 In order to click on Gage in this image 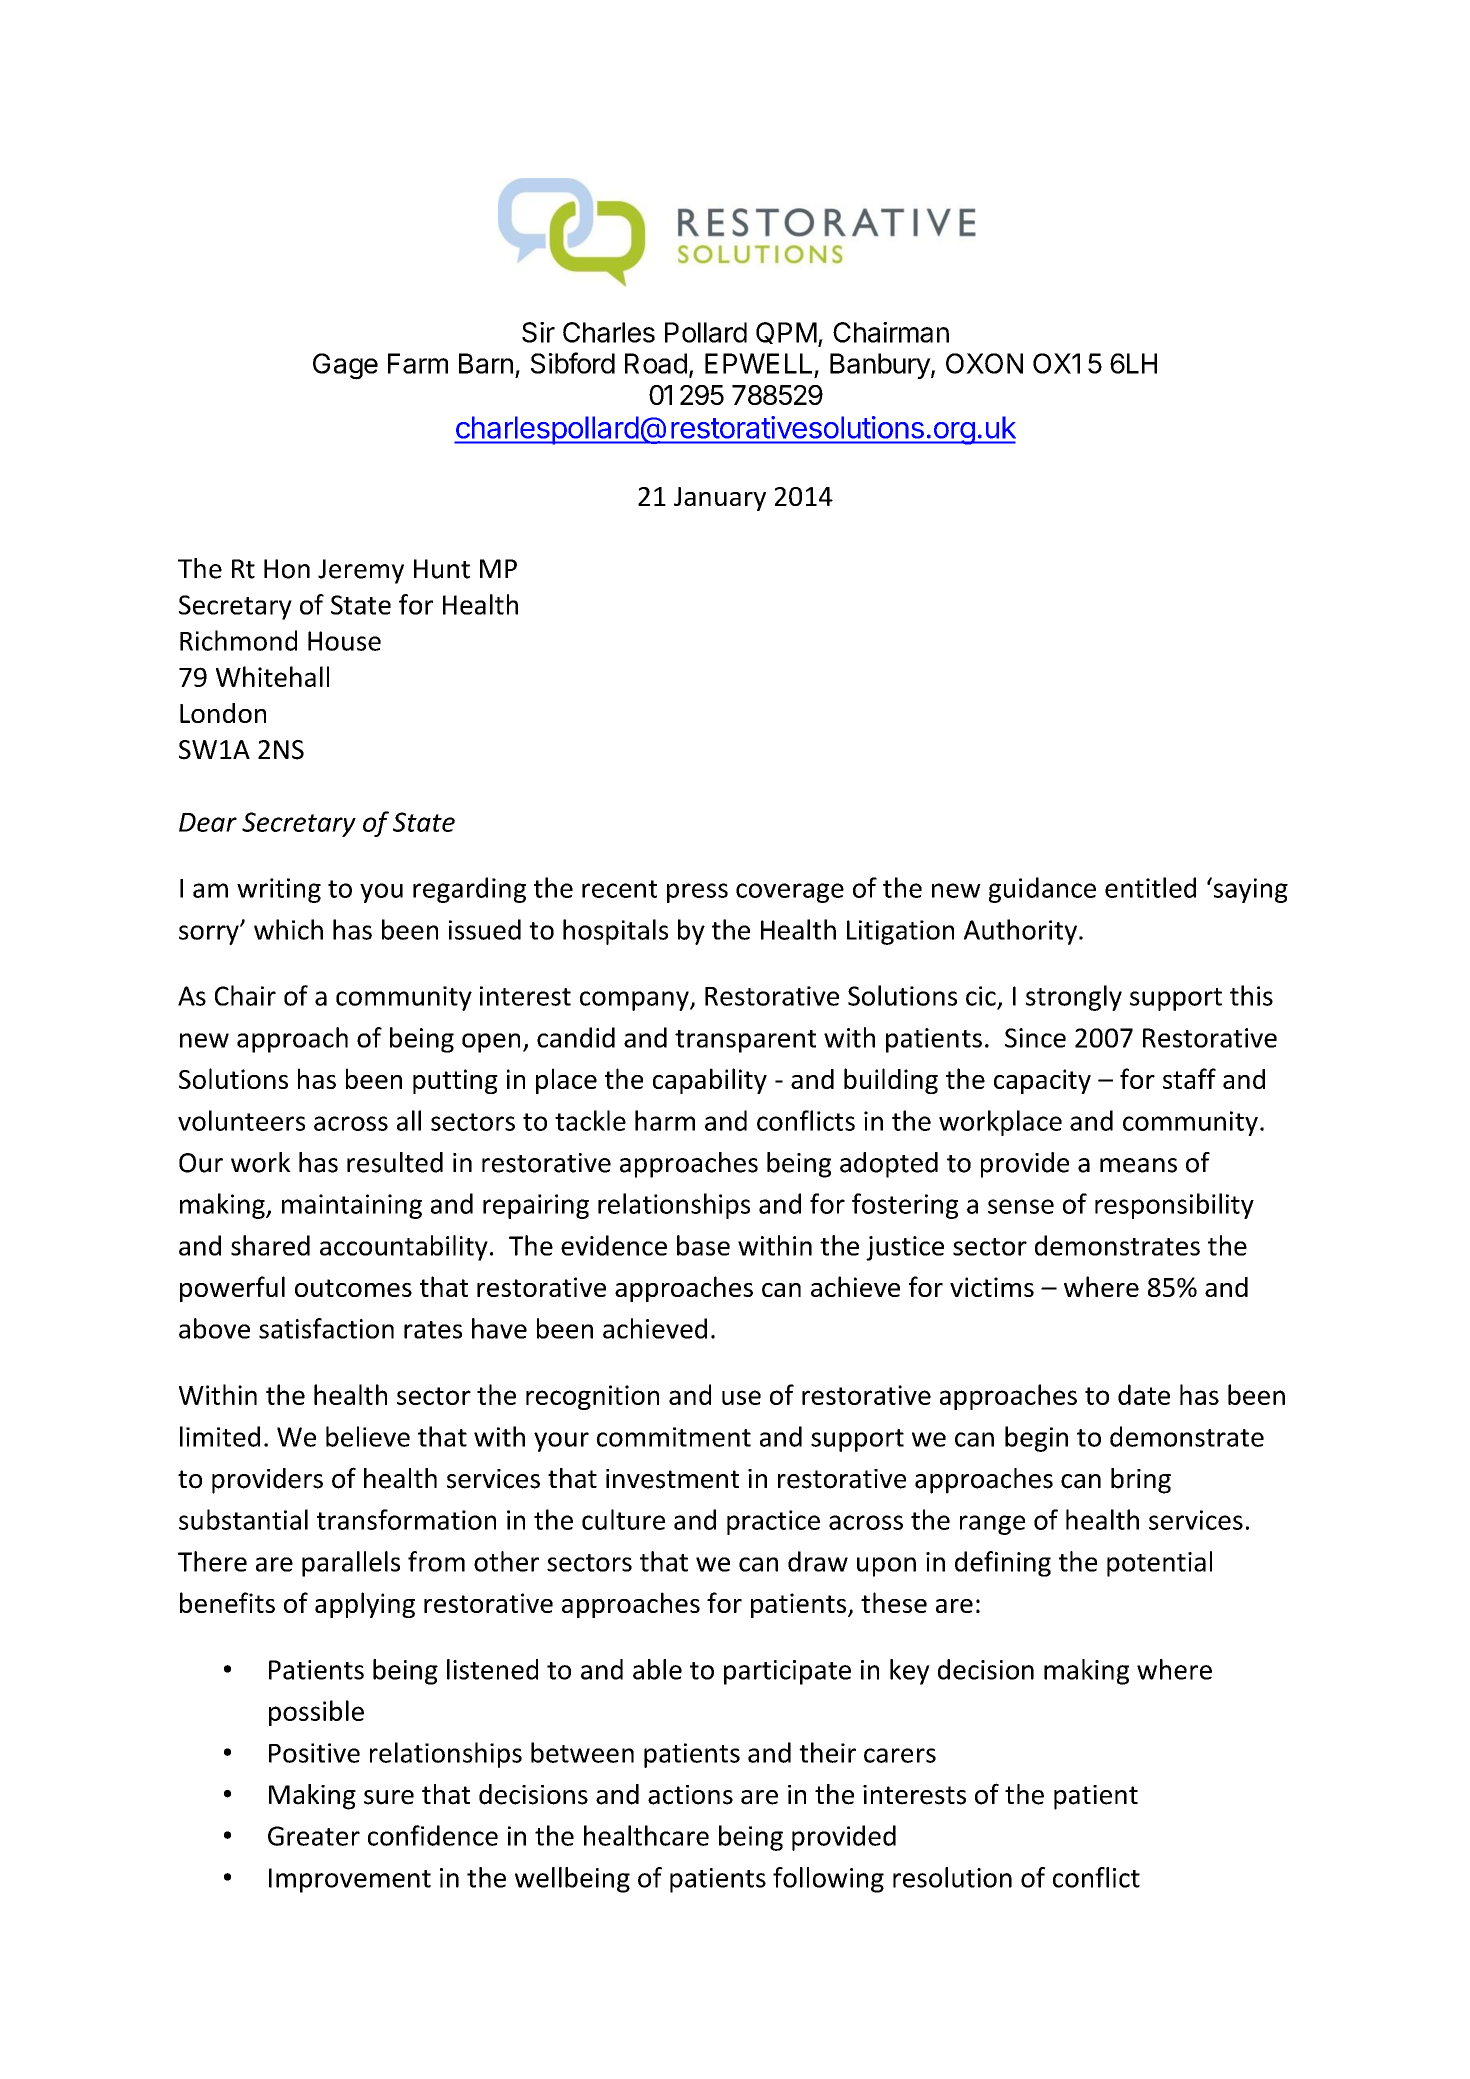, I will do `click(345, 366)`.
